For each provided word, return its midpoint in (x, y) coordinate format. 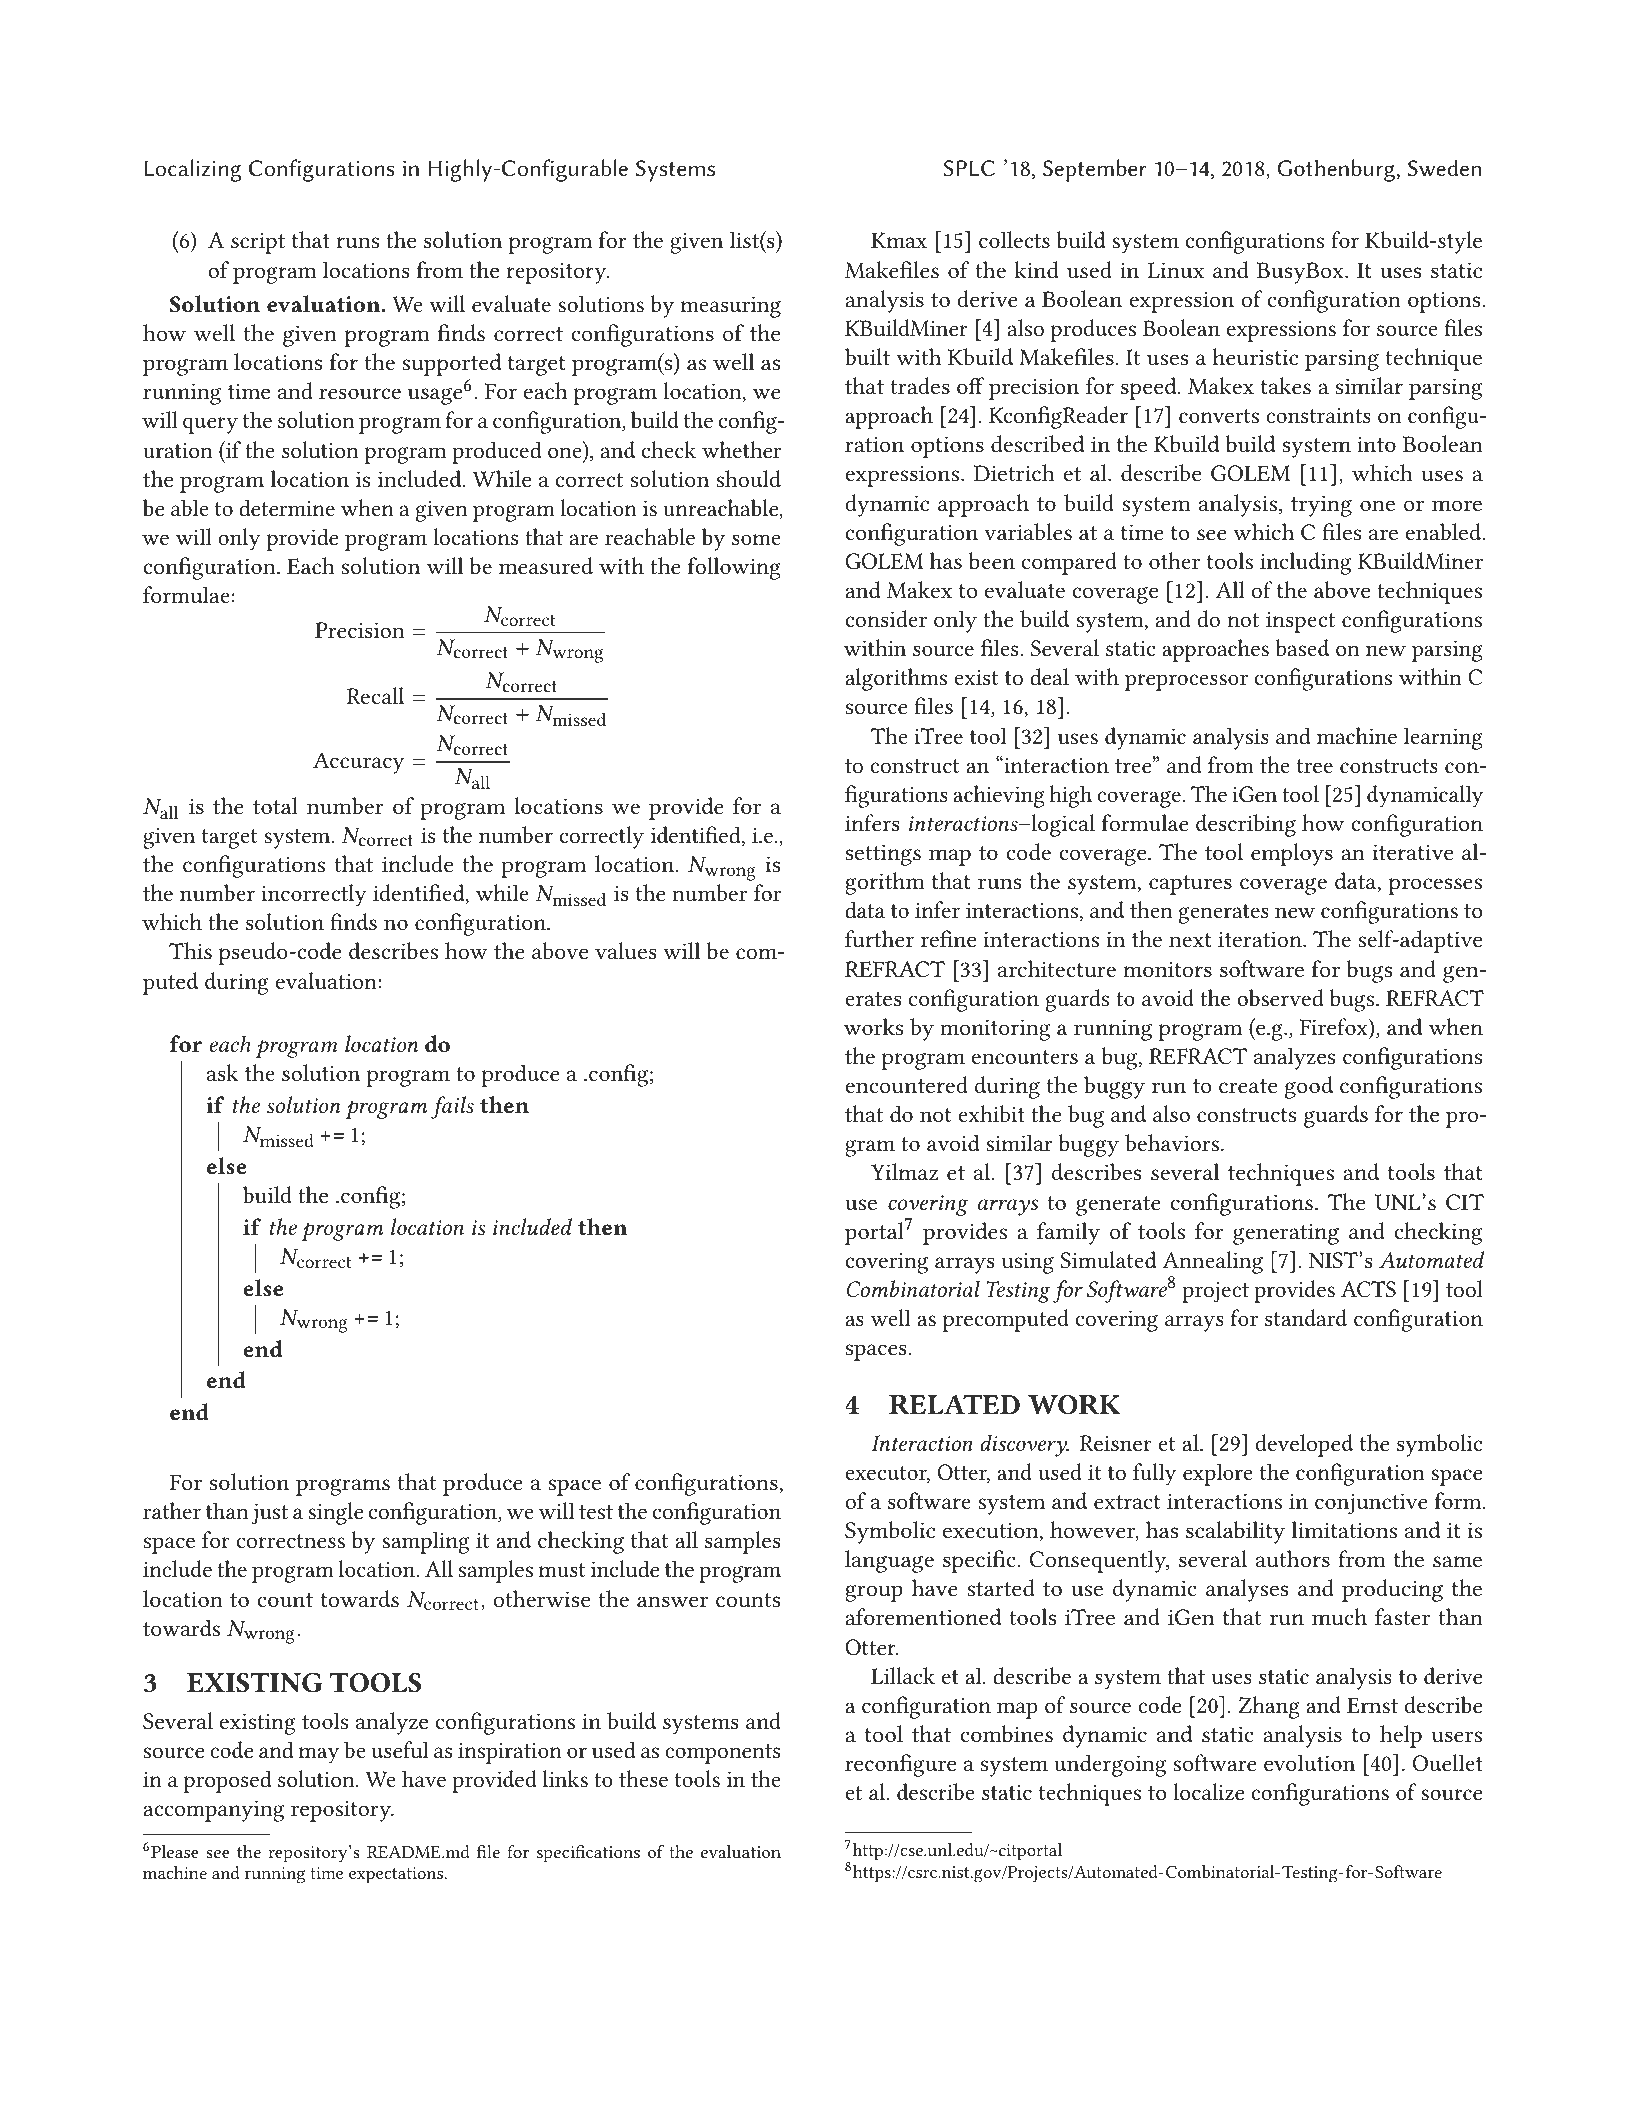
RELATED (954, 1405)
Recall (375, 696)
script (258, 243)
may (319, 1755)
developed (1304, 1445)
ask (222, 1073)
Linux (1175, 270)
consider (886, 619)
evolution (1309, 1762)
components (722, 1754)
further (879, 939)
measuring (731, 307)
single (335, 1513)
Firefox (1335, 1026)
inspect (1300, 622)
